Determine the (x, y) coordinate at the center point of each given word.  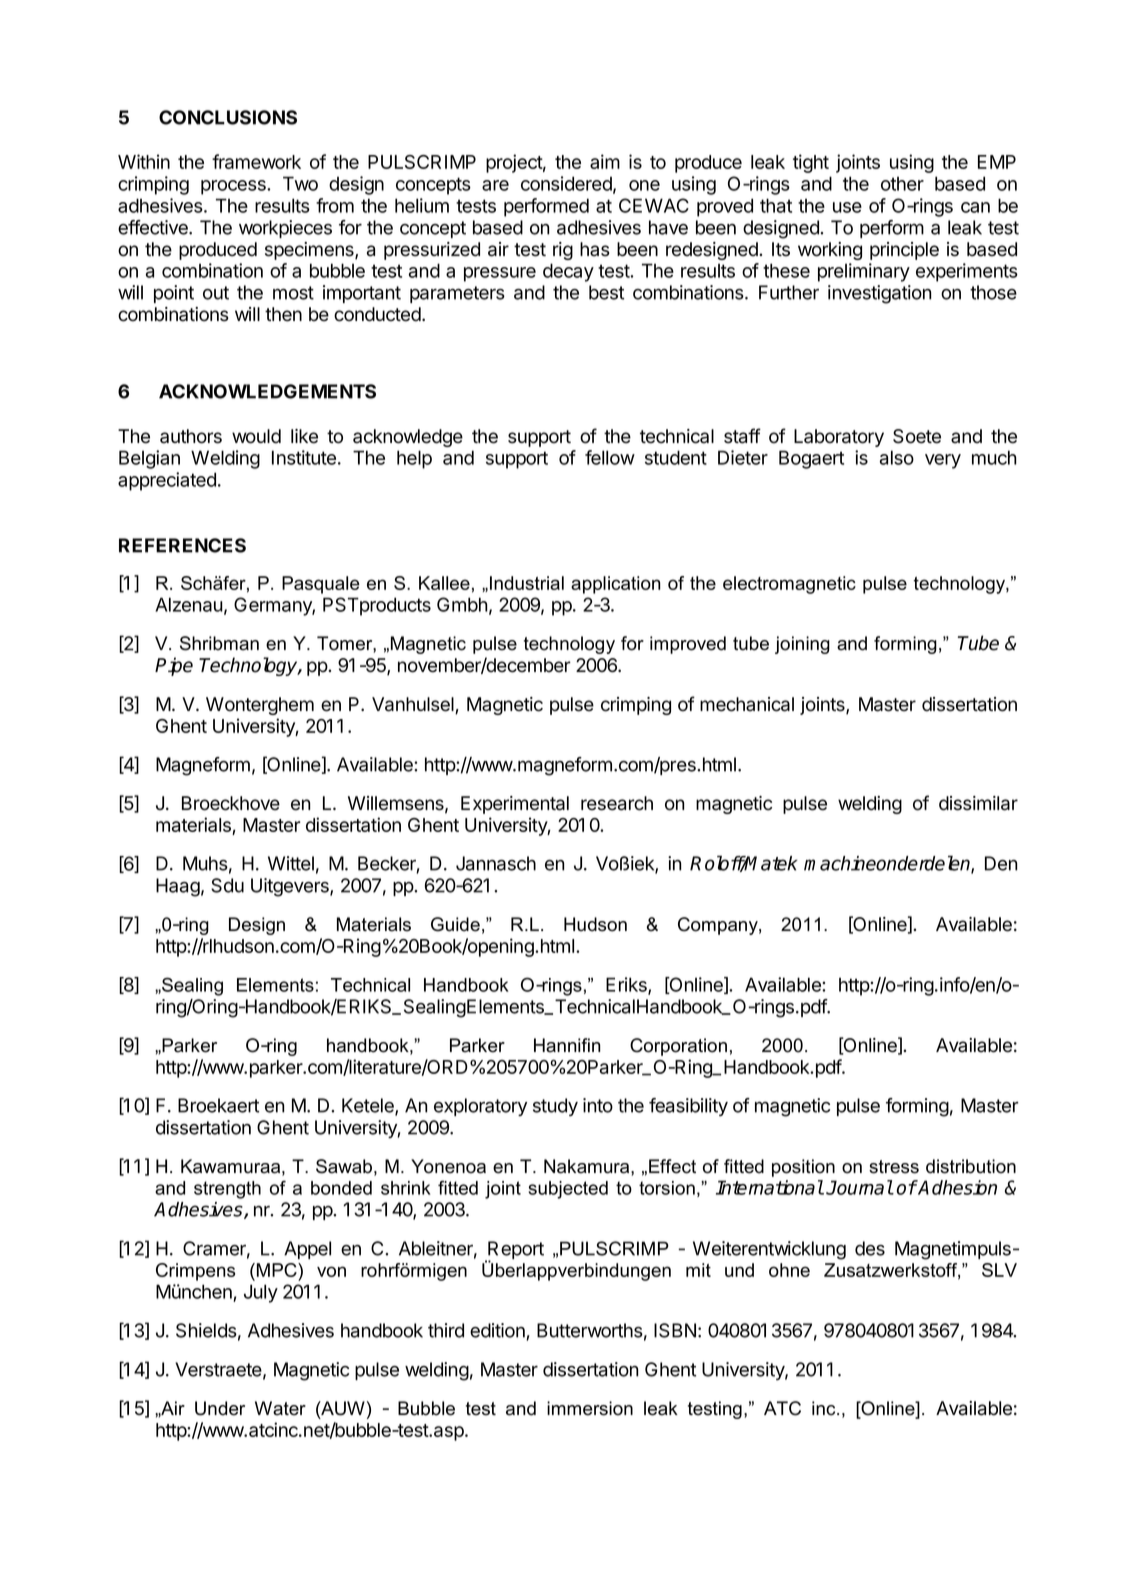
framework (256, 161)
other (902, 184)
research (617, 803)
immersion (590, 1408)
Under (220, 1408)
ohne (789, 1270)
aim (605, 161)
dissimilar (978, 803)
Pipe (174, 666)
